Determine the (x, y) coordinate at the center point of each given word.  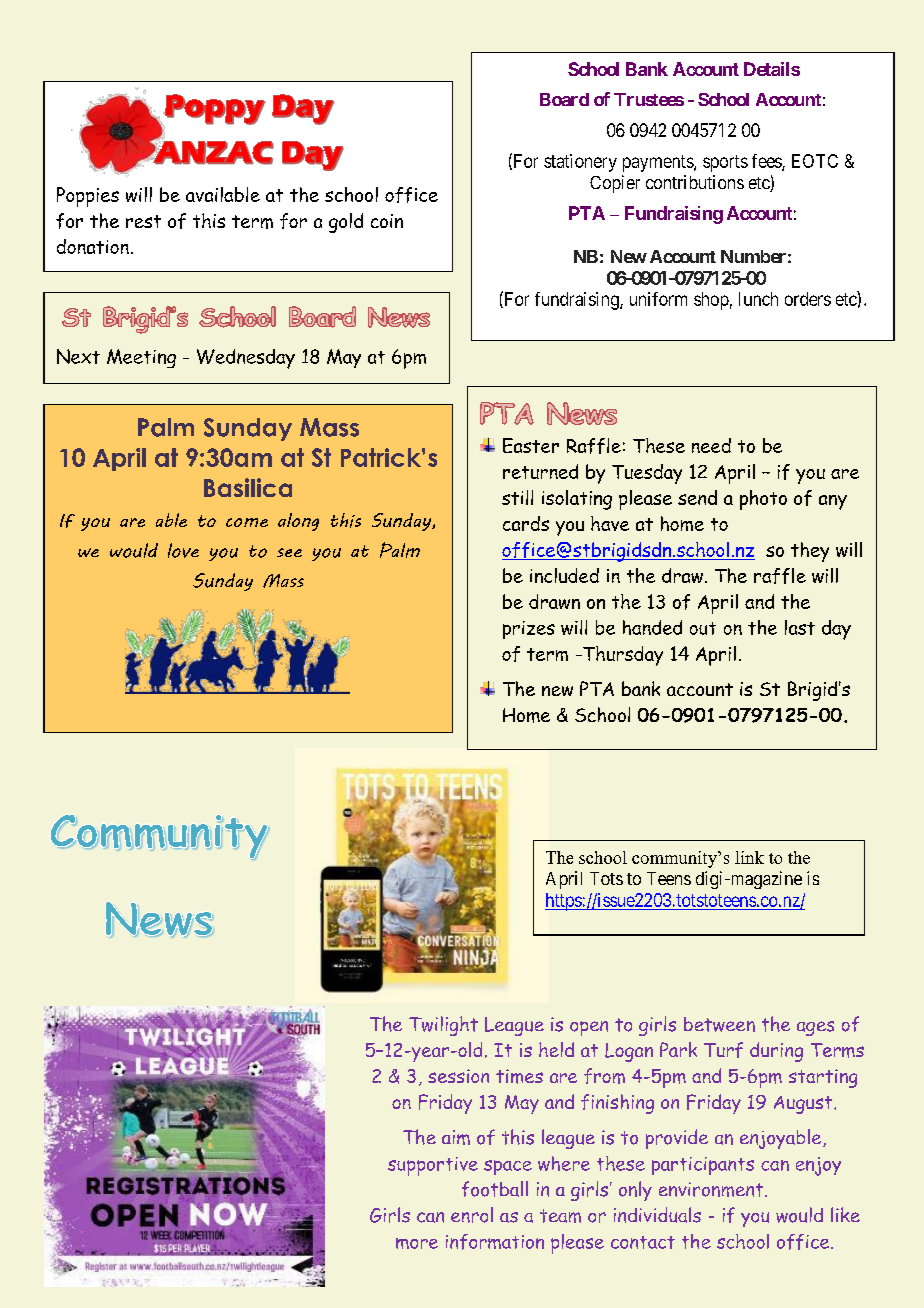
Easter (531, 445)
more (417, 1243)
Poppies (88, 197)
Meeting (141, 358)
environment (712, 1189)
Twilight (443, 1026)
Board (564, 99)
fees (767, 162)
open (589, 1028)
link (749, 857)
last (800, 627)
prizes (529, 630)
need (711, 445)
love (183, 550)
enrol (472, 1215)
